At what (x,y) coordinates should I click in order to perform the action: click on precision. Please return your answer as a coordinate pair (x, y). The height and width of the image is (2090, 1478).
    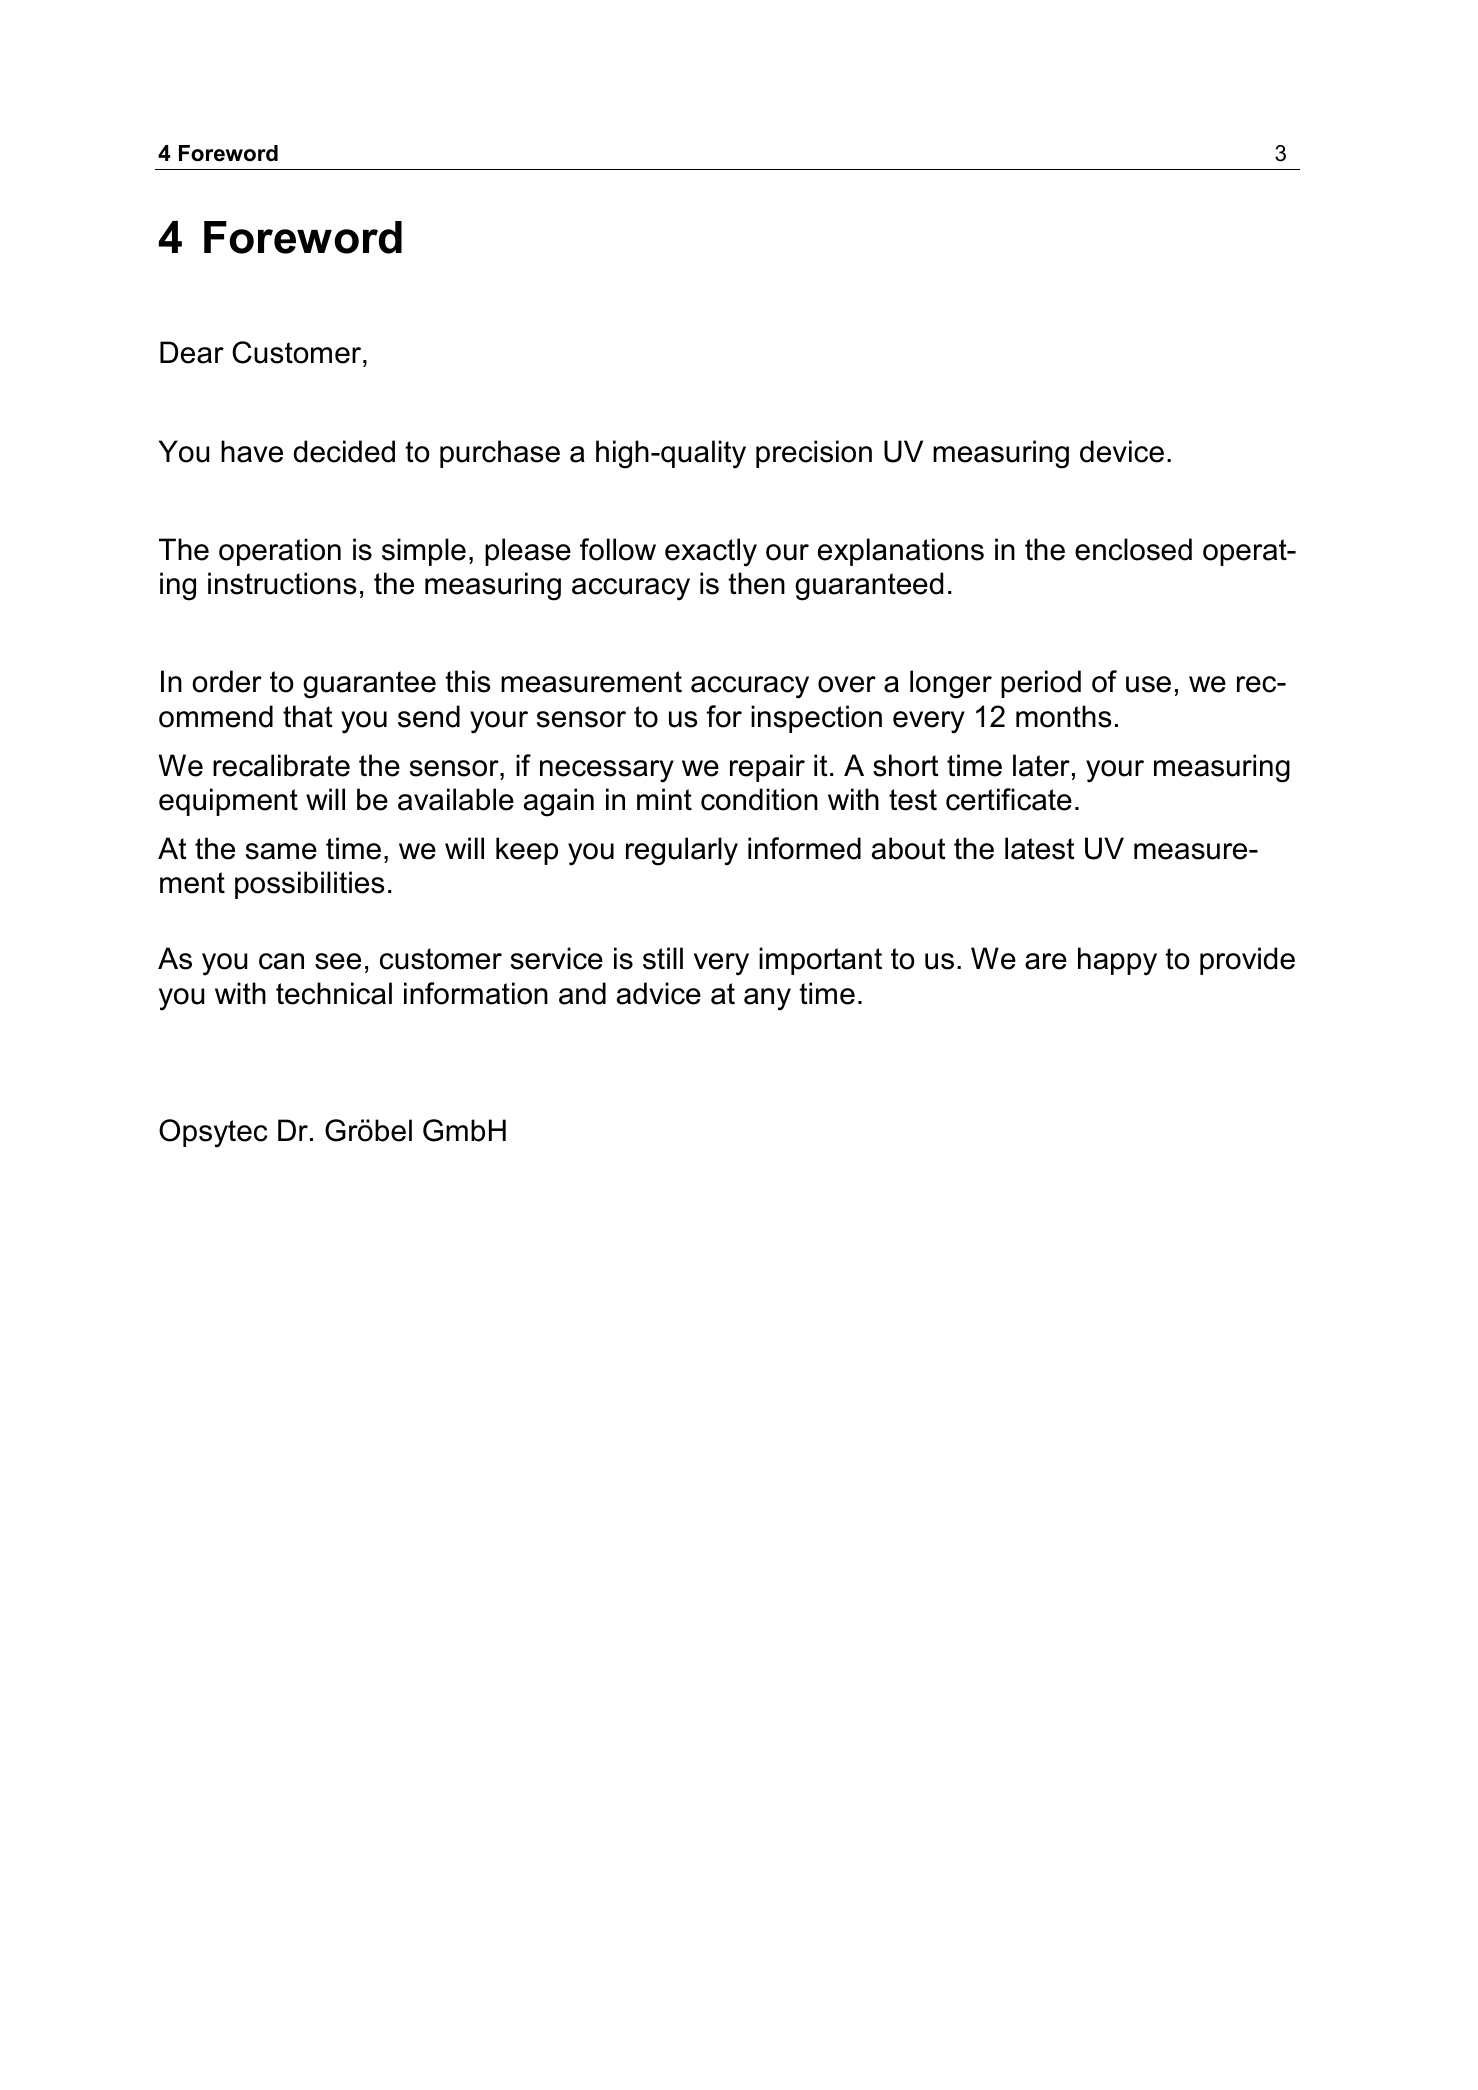
    Looking at the image, I should click on (814, 454).
